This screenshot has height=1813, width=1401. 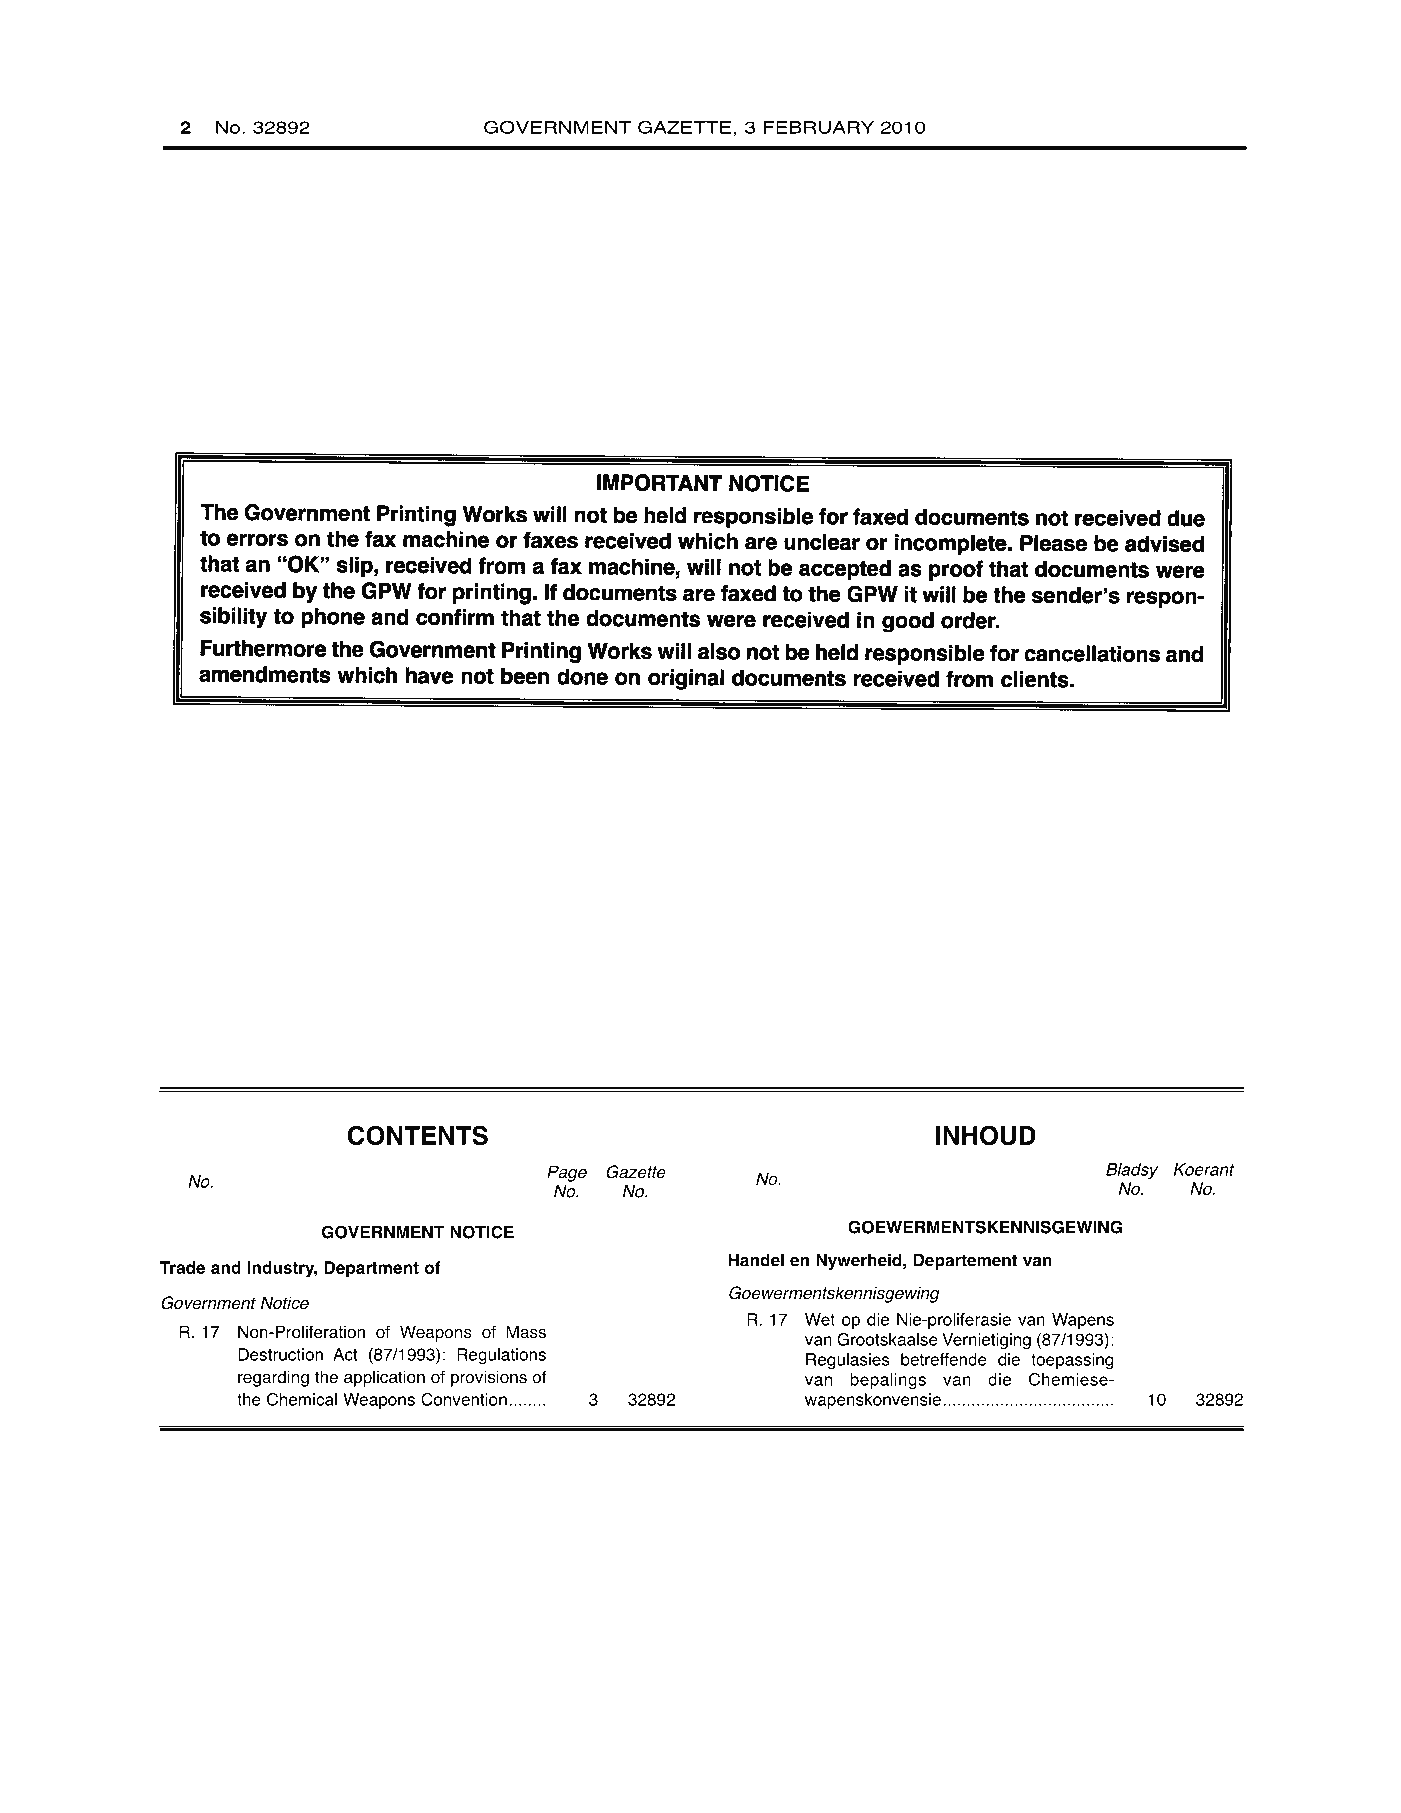 I want to click on Trade, so click(x=182, y=1267).
